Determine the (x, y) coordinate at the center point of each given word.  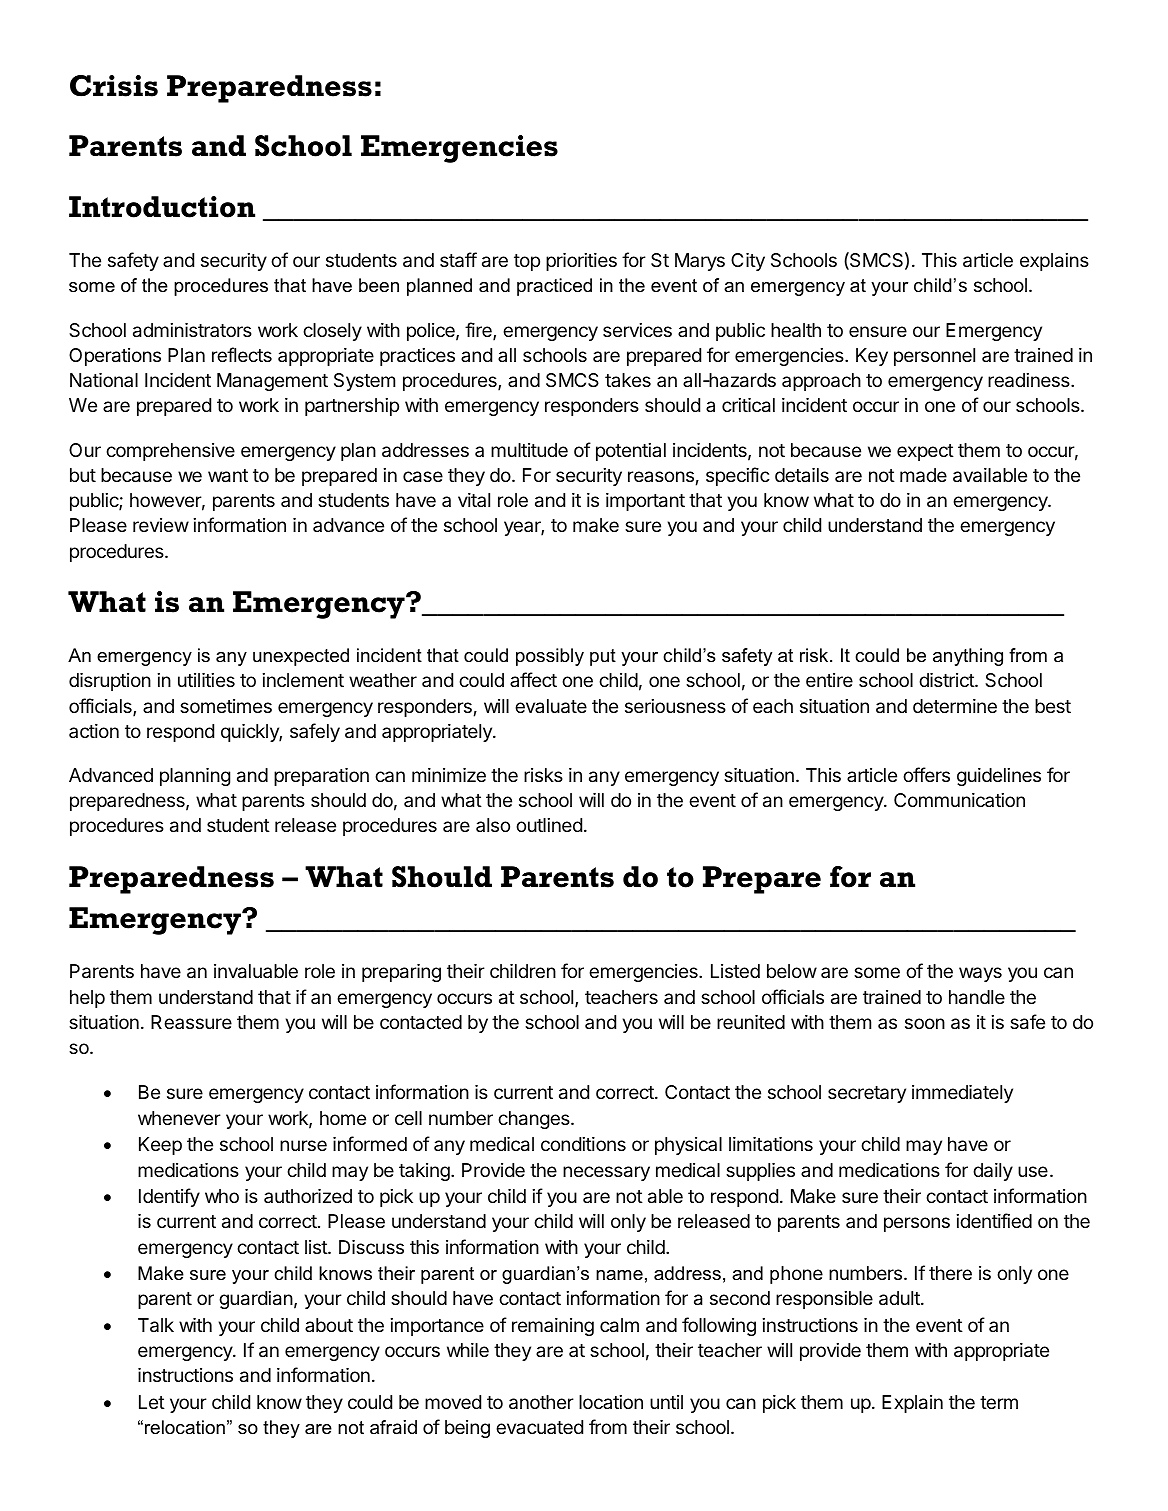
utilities (206, 680)
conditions (583, 1144)
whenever (179, 1118)
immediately (962, 1094)
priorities (581, 262)
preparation (321, 777)
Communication (959, 800)
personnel (934, 357)
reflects (242, 354)
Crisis (114, 86)
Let (152, 1402)
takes (628, 380)
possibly (550, 657)
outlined (549, 825)
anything (968, 657)
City (748, 262)
